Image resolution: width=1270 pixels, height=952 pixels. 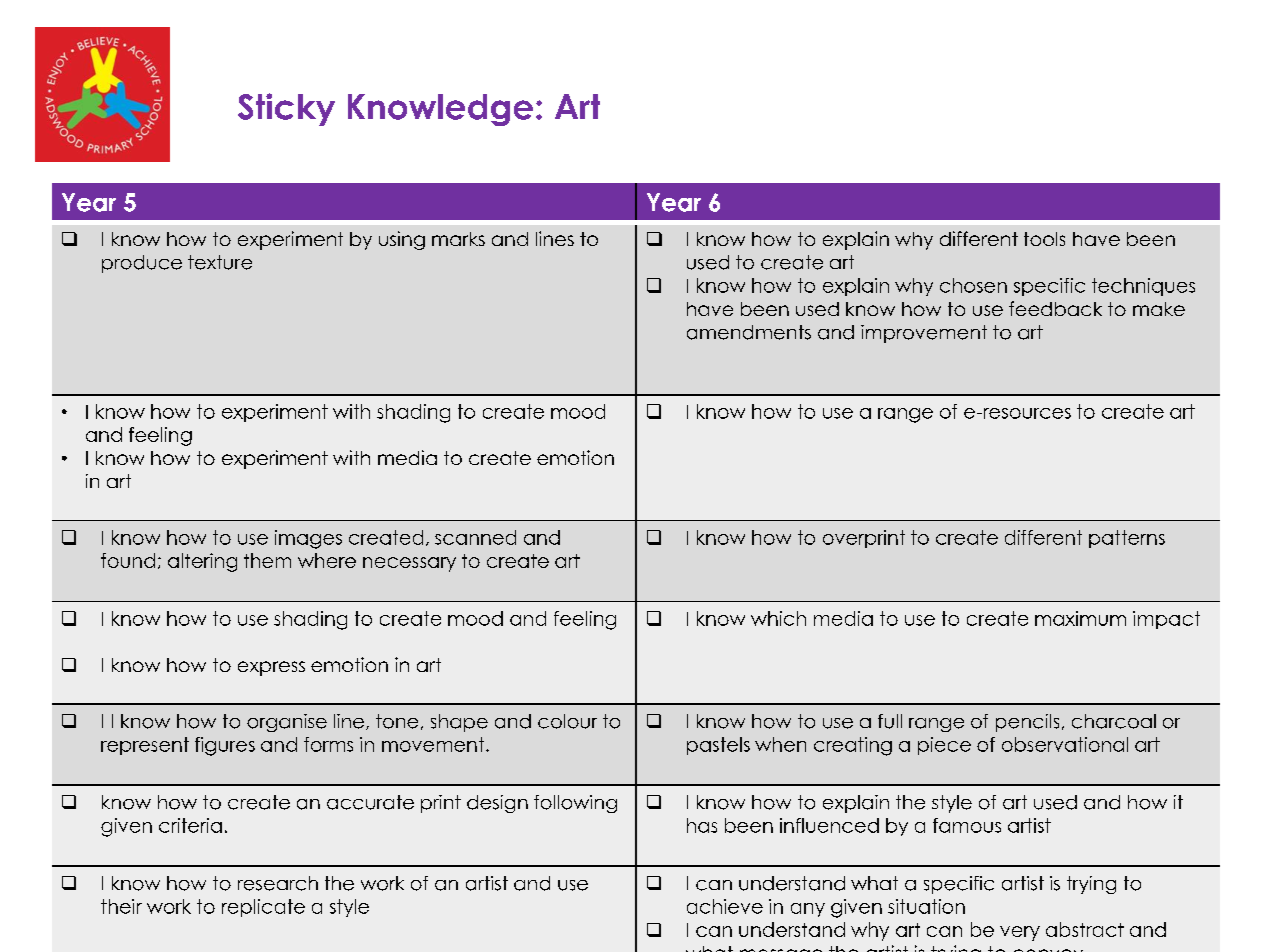 What do you see at coordinates (475, 537) in the screenshot?
I see `scanned` at bounding box center [475, 537].
